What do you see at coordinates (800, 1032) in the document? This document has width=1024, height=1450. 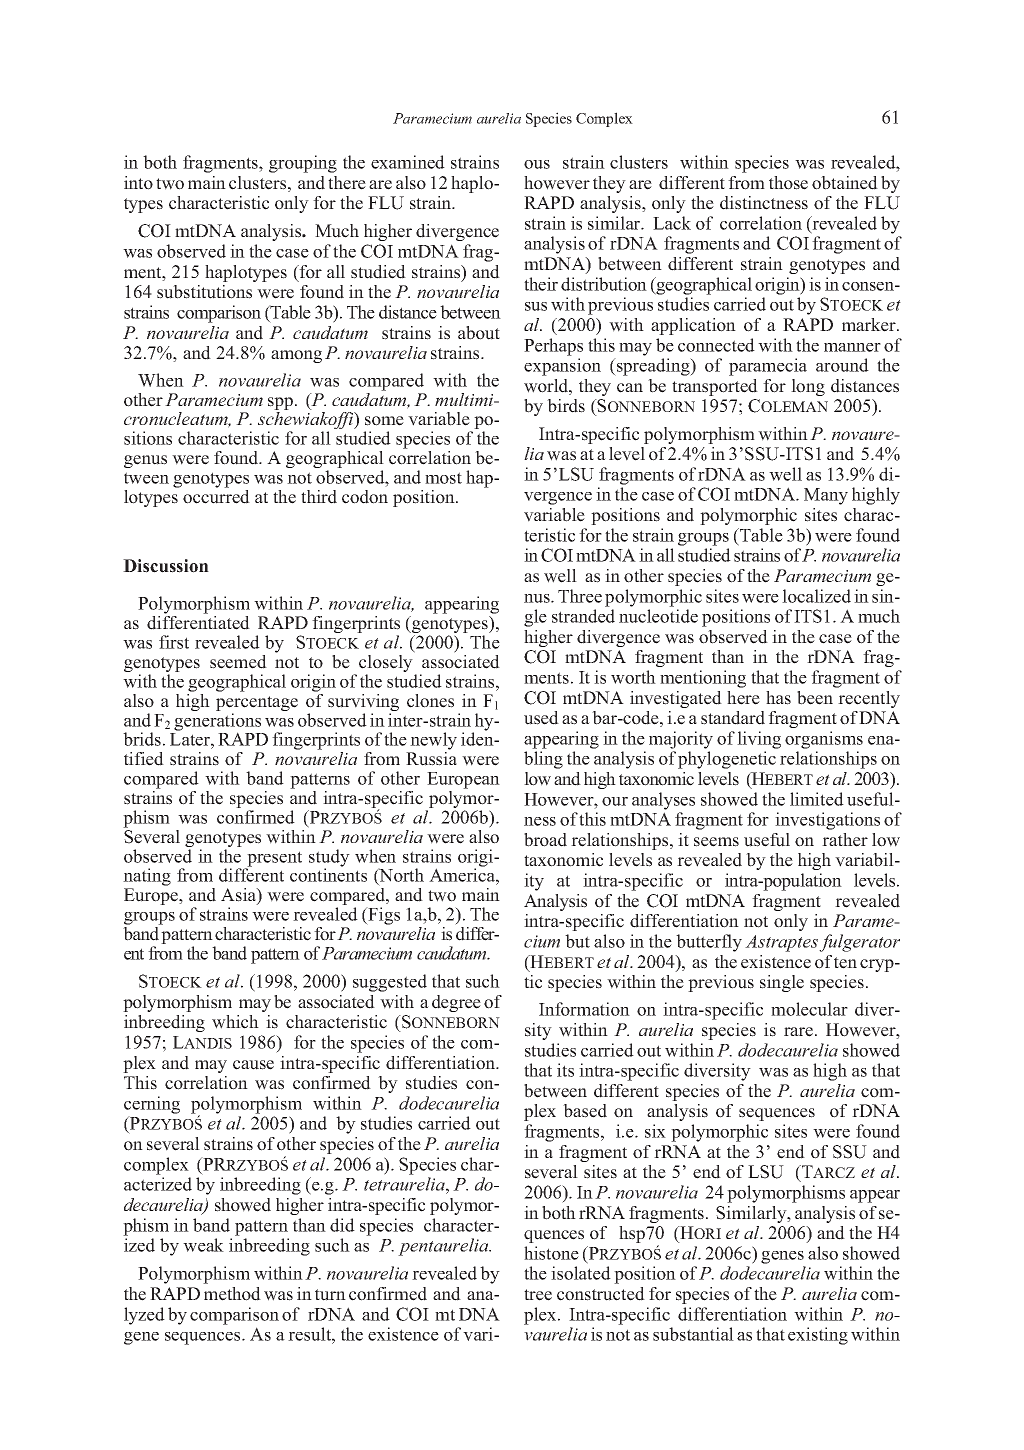 I see `rare` at bounding box center [800, 1032].
